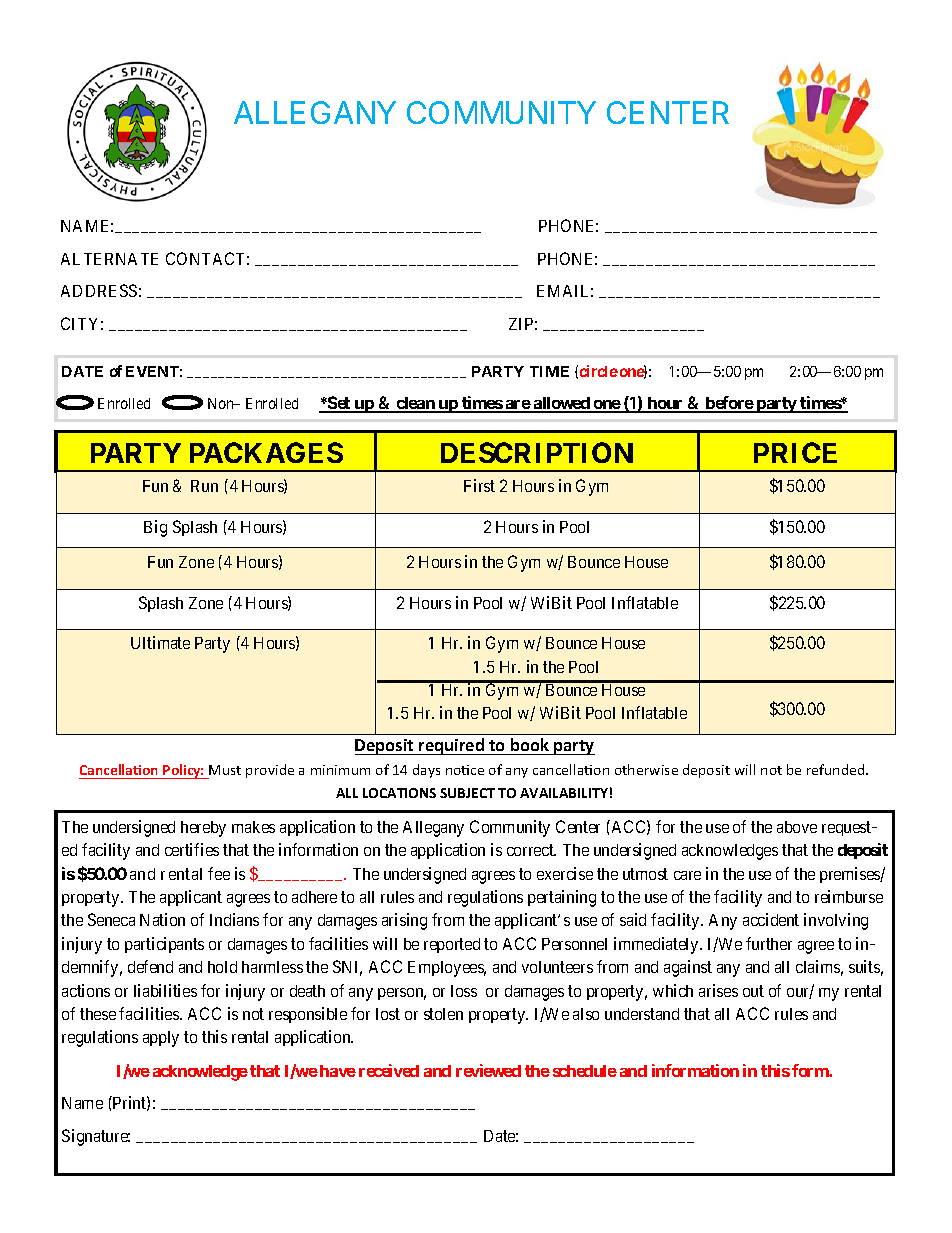 This page has width=952, height=1233. What do you see at coordinates (837, 769) in the page?
I see `refunded` at bounding box center [837, 769].
